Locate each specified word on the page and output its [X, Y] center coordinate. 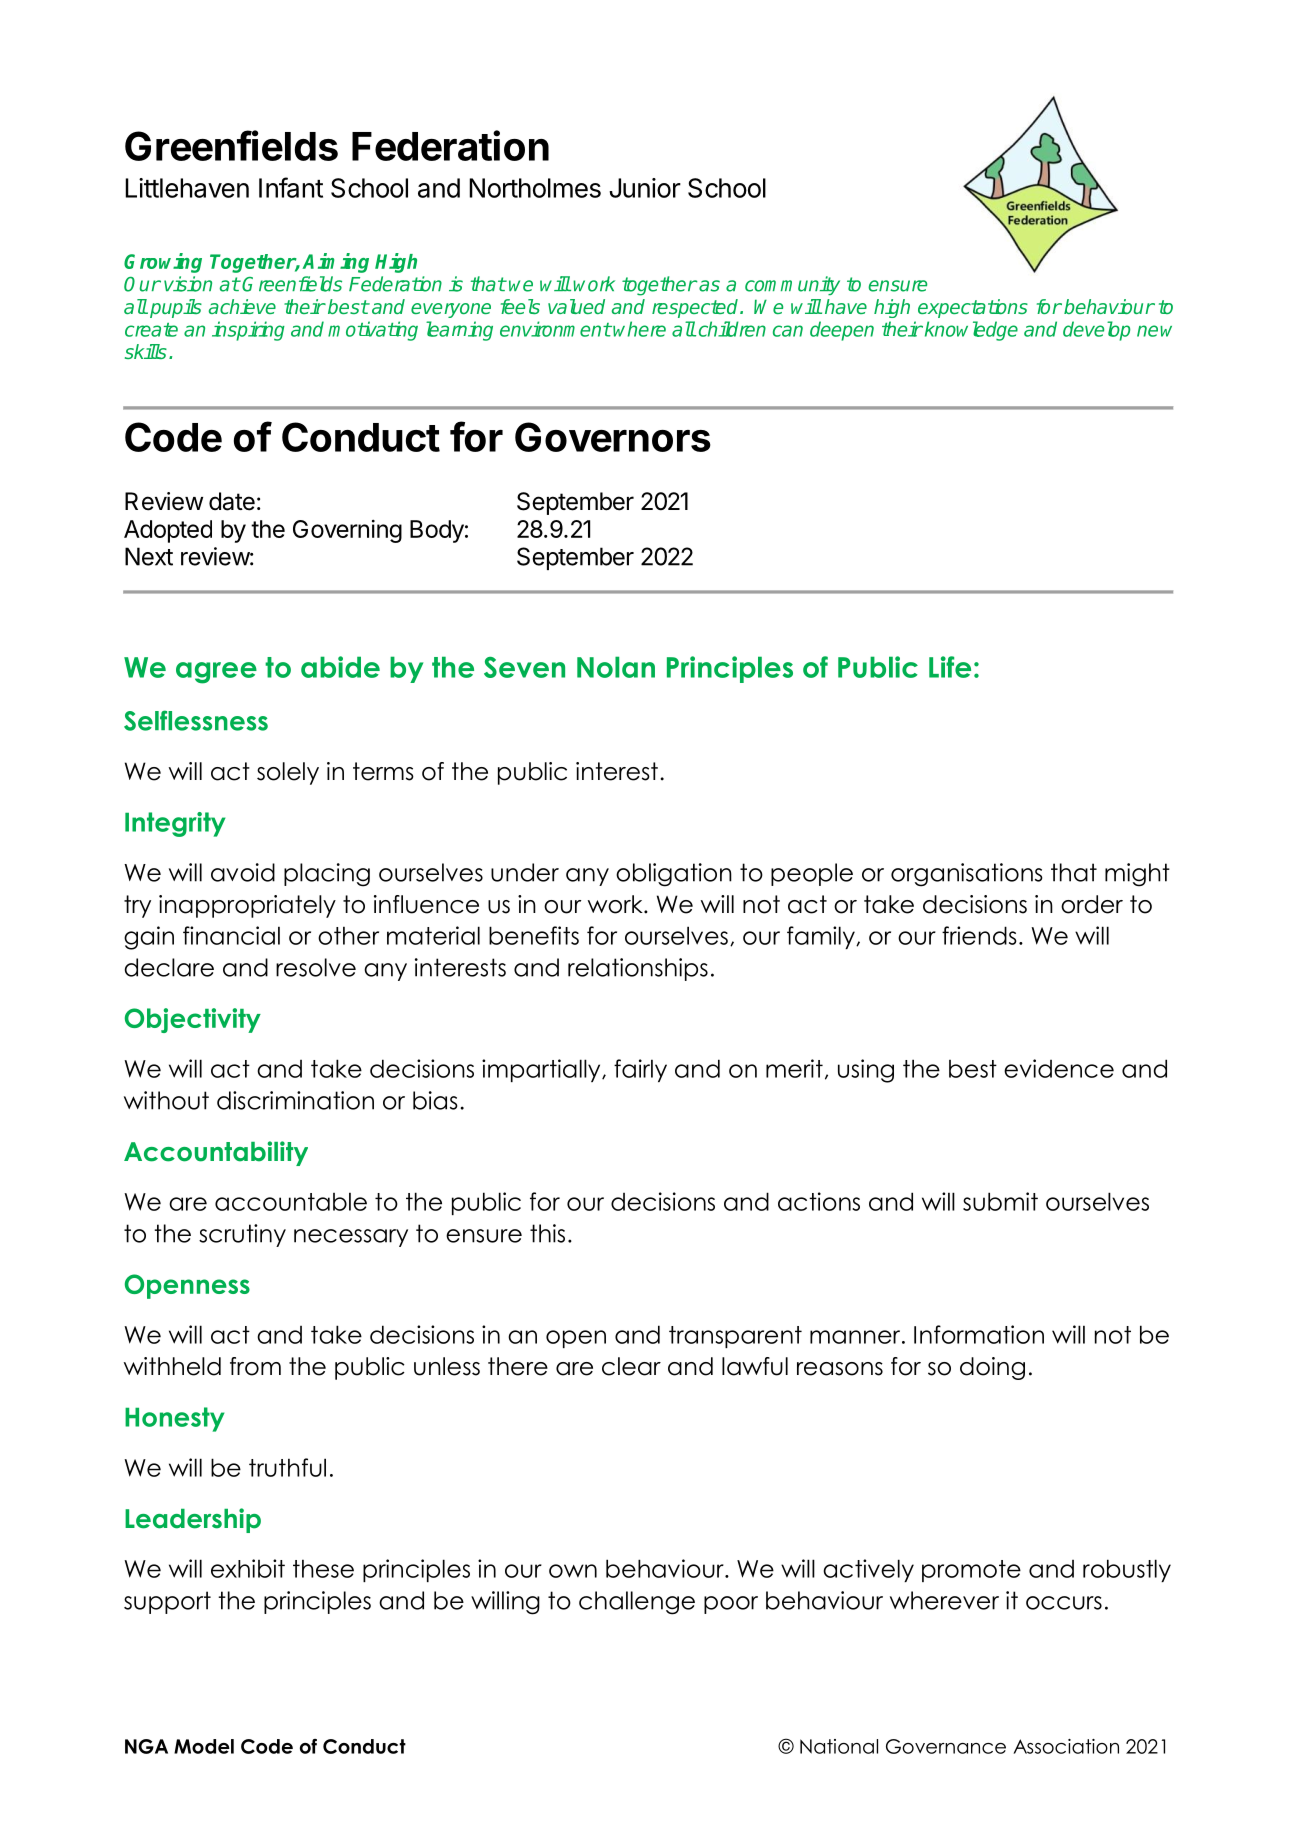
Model [204, 1746]
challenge [637, 1603]
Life [950, 667]
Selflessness [196, 720]
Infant [291, 187]
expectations [973, 308]
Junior [645, 188]
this [547, 1233]
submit [1000, 1201]
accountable [291, 1201]
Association [1066, 1746]
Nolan [616, 667]
